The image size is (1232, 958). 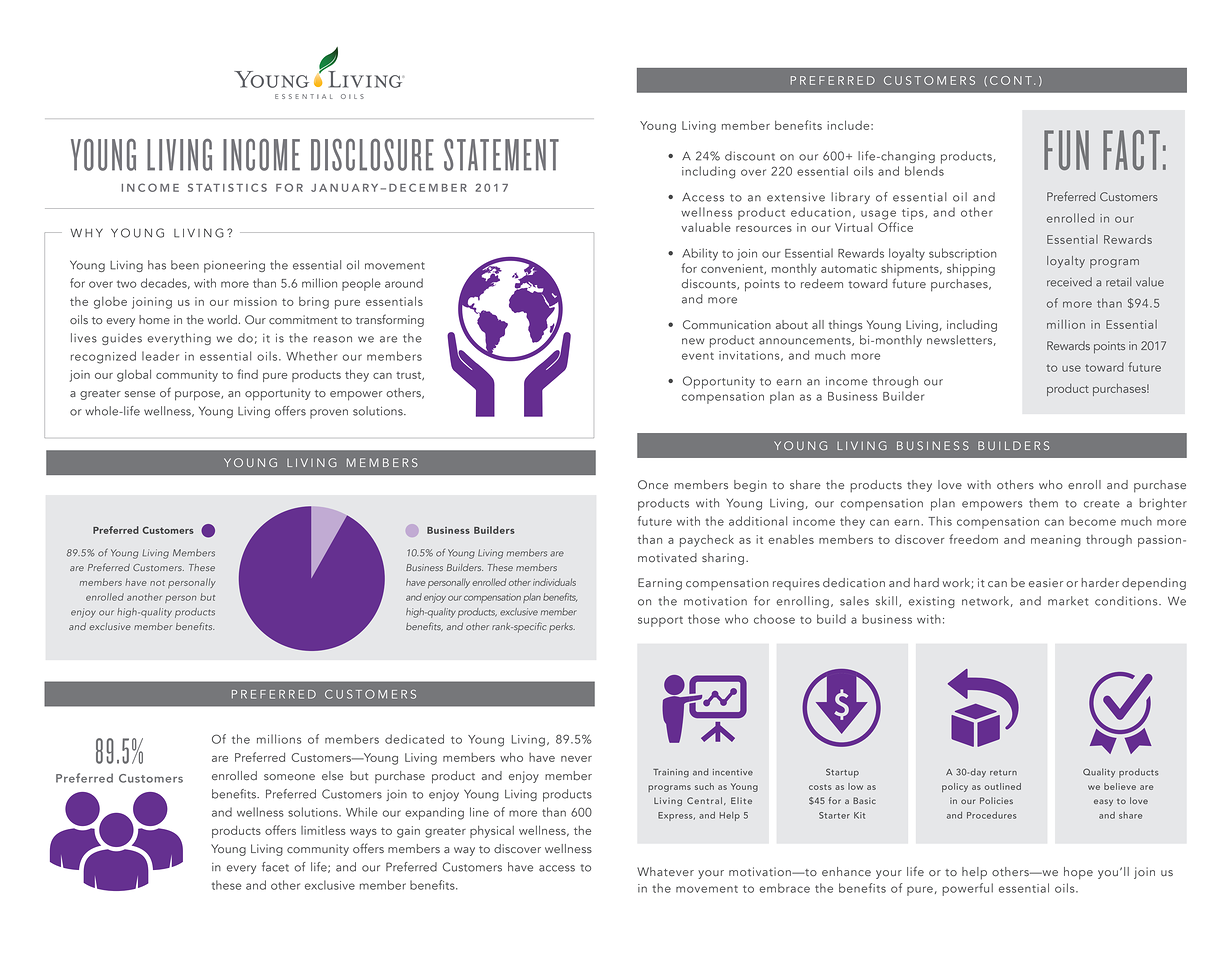 What do you see at coordinates (198, 396) in the screenshot?
I see `purpose` at bounding box center [198, 396].
